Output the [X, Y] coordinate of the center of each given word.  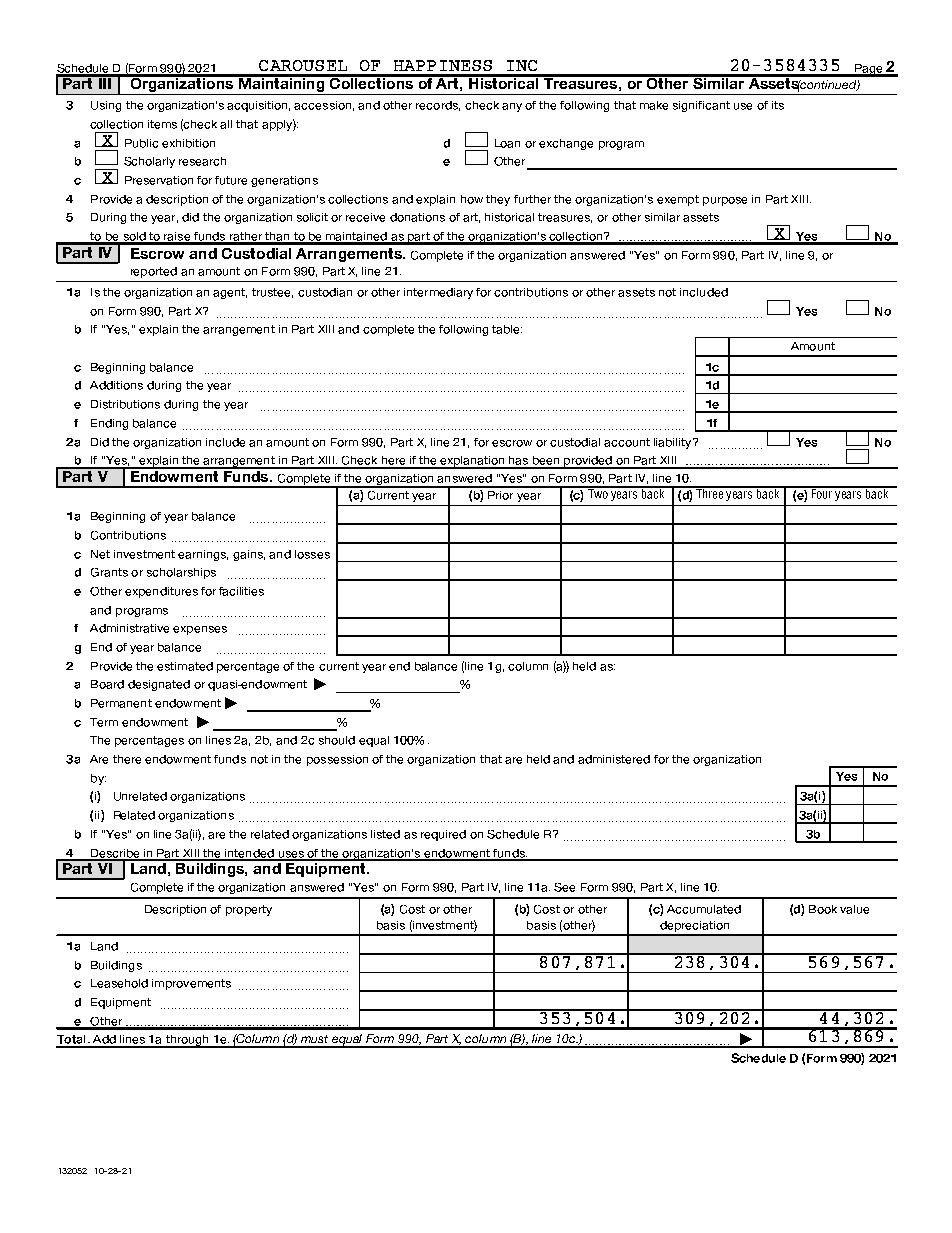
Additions [116, 385]
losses [312, 554]
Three [710, 493]
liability [674, 443]
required [443, 835]
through [187, 1041]
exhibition [188, 143]
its [778, 105]
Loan [507, 143]
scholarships [181, 573]
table [507, 329]
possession [337, 760]
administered [614, 759]
